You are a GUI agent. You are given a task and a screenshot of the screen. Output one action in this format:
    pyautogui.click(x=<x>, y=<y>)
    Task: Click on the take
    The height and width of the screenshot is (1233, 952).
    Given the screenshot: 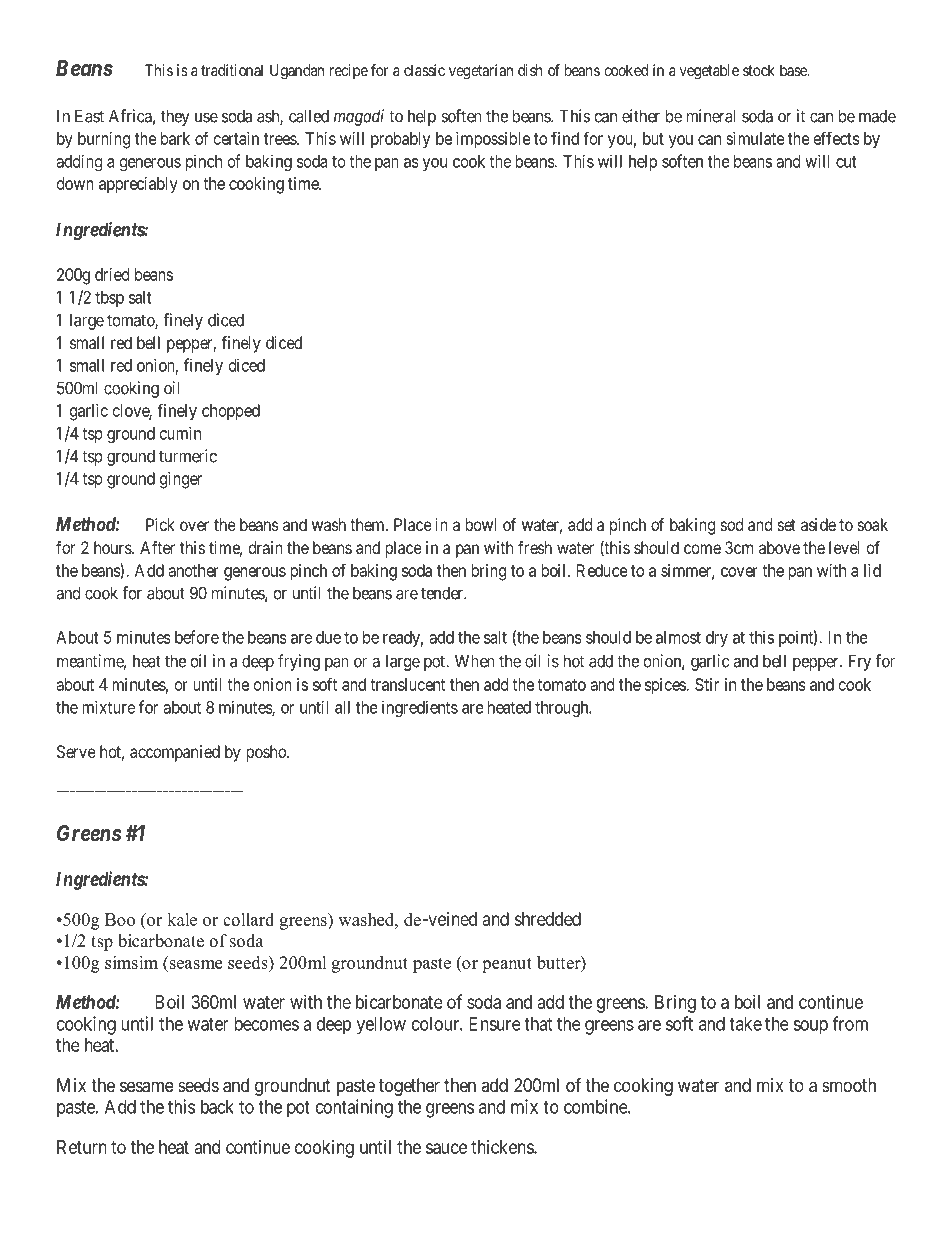 What is the action you would take?
    pyautogui.click(x=745, y=1024)
